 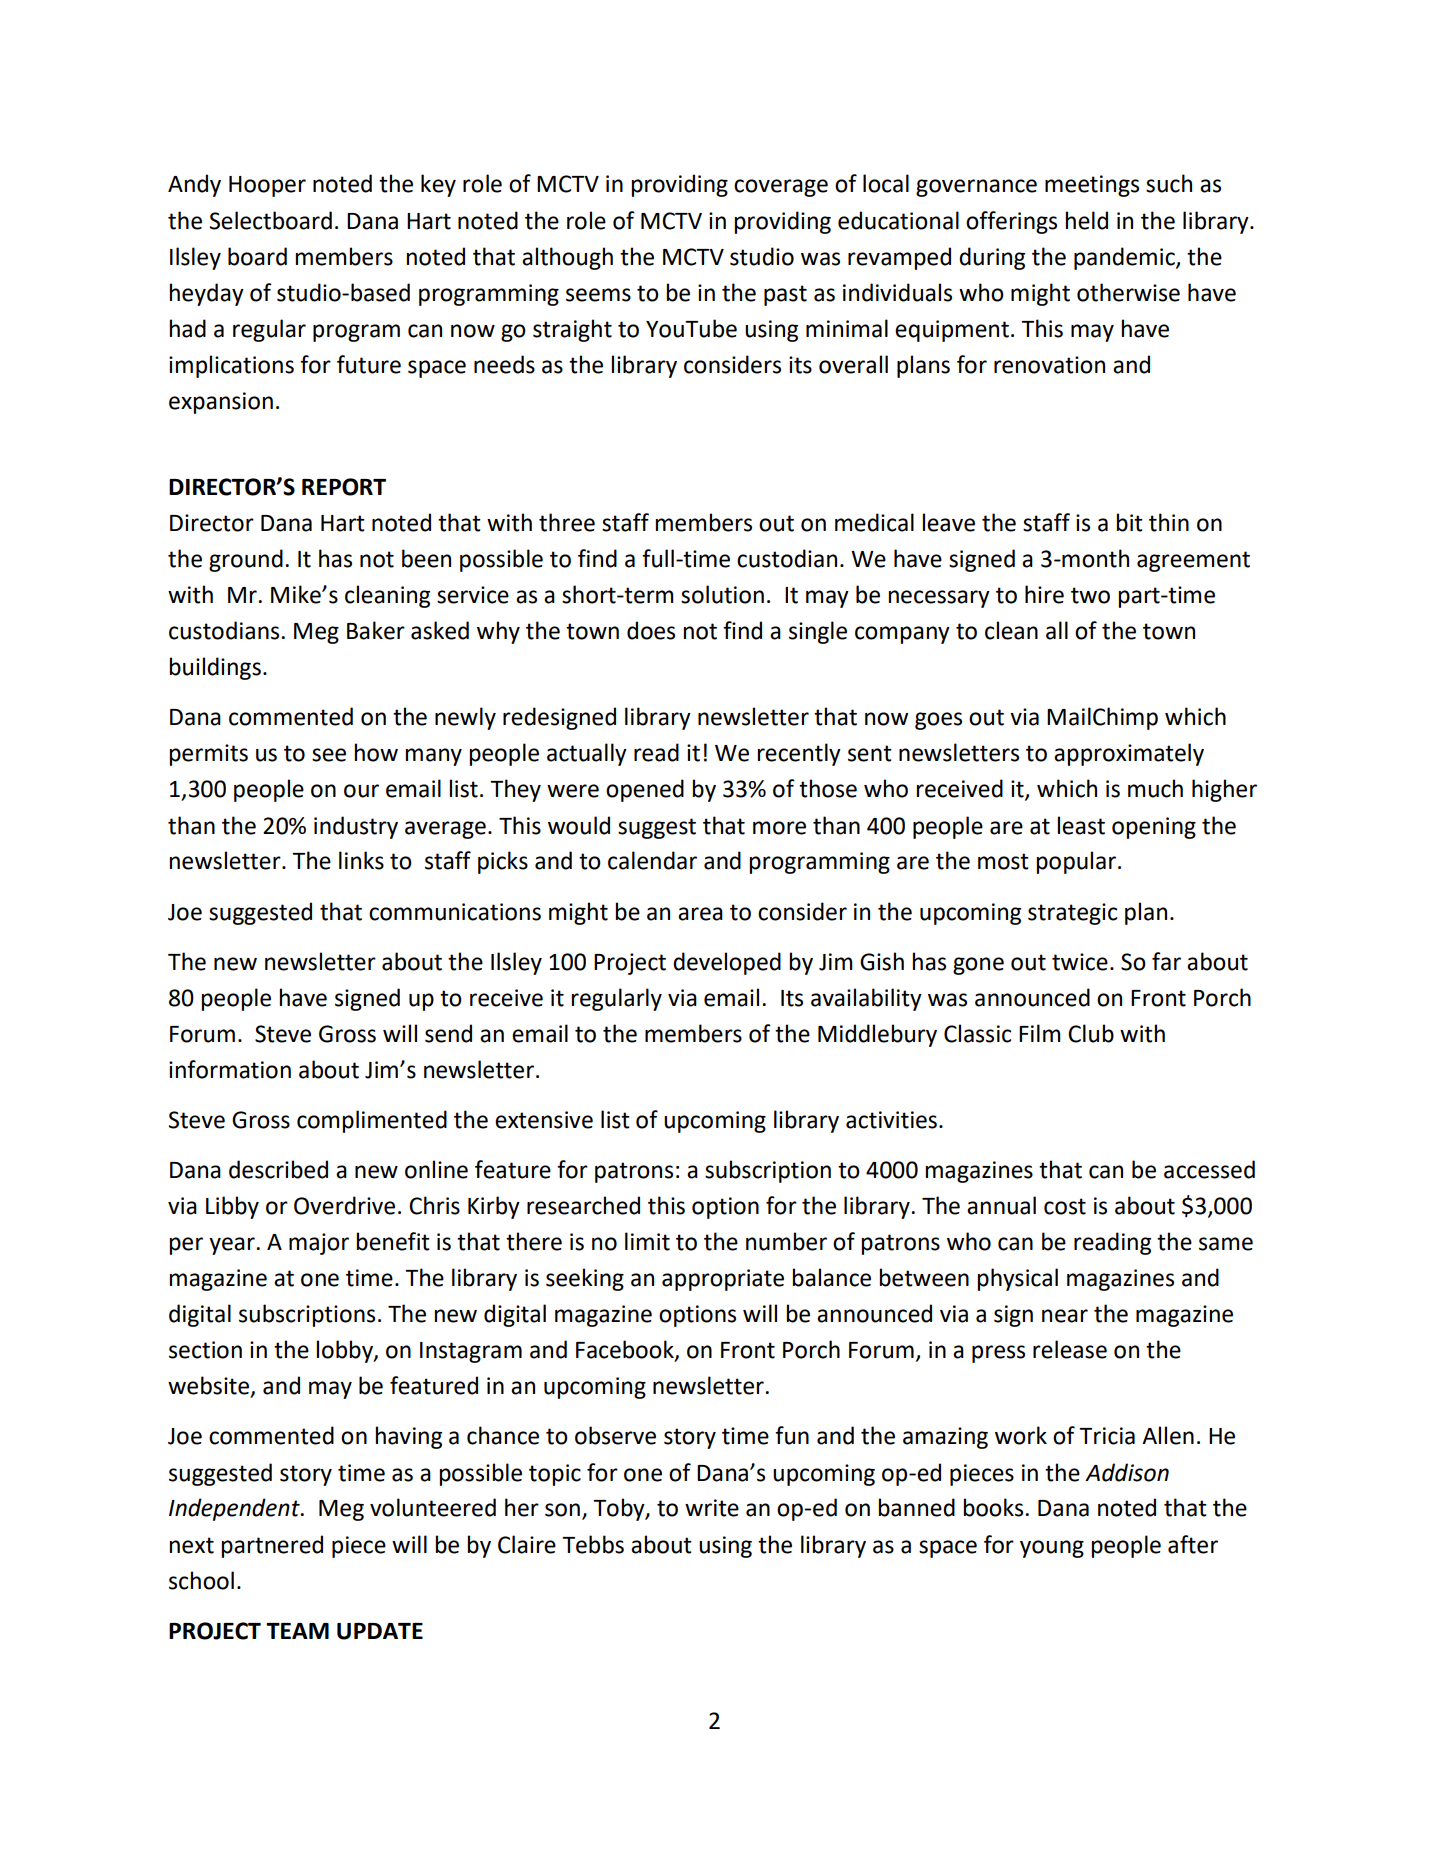 What do you see at coordinates (297, 1631) in the image?
I see `TEAM` at bounding box center [297, 1631].
